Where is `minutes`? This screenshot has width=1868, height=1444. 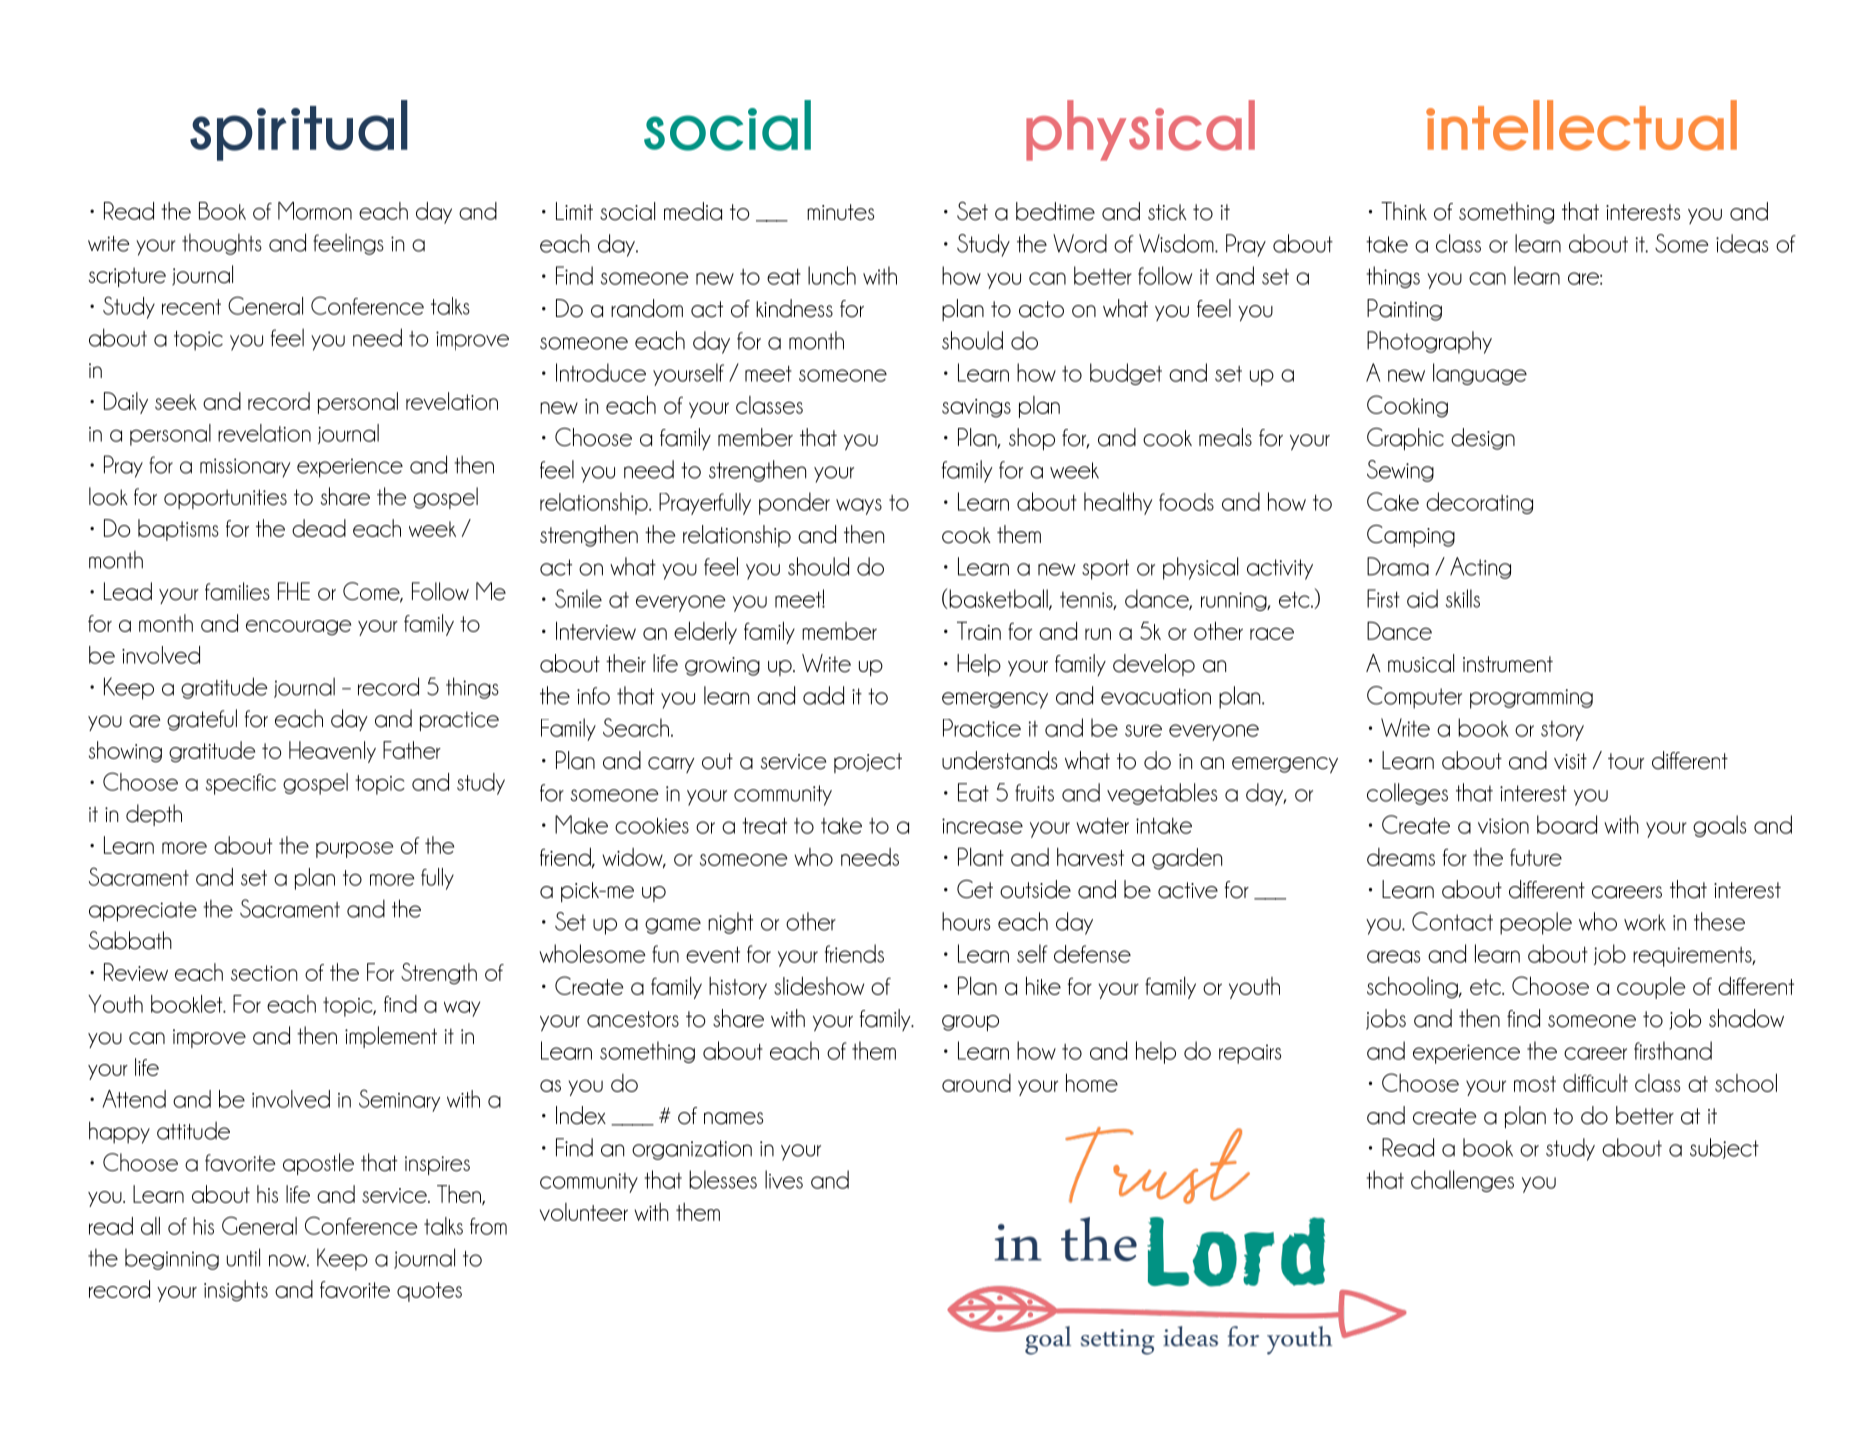
minutes is located at coordinates (840, 212).
